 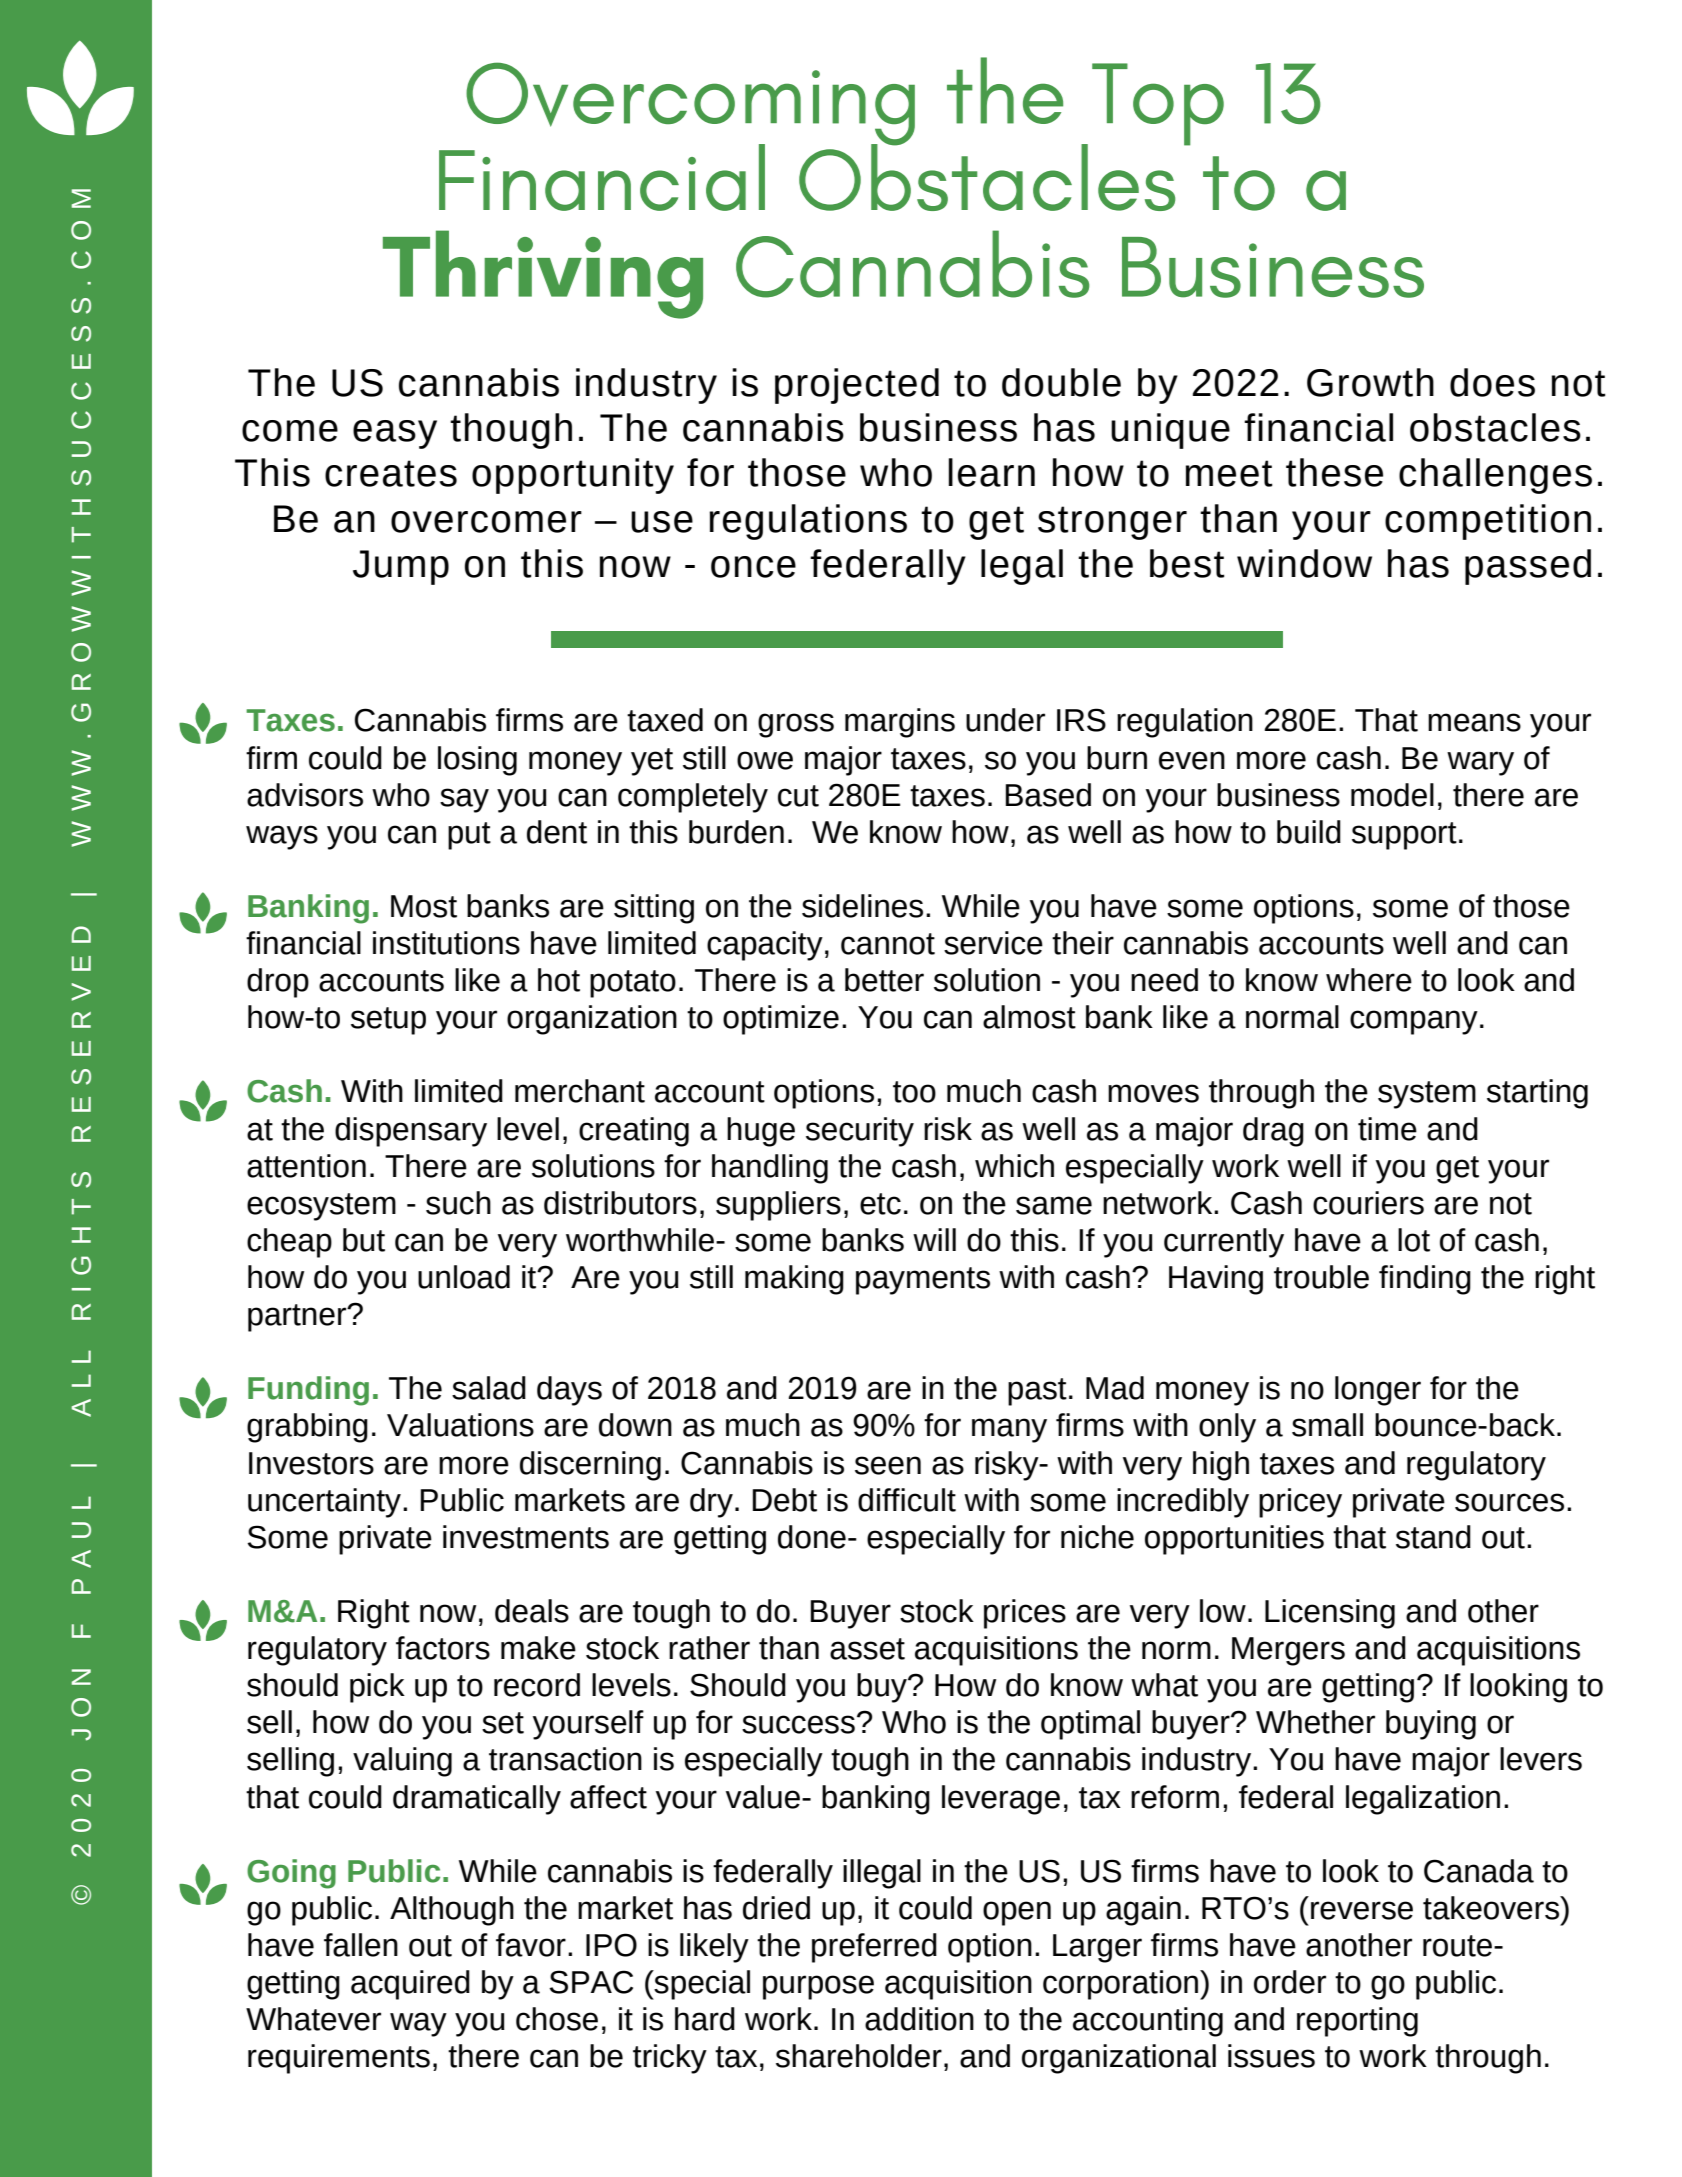 What do you see at coordinates (460, 1425) in the page?
I see `Valuations` at bounding box center [460, 1425].
